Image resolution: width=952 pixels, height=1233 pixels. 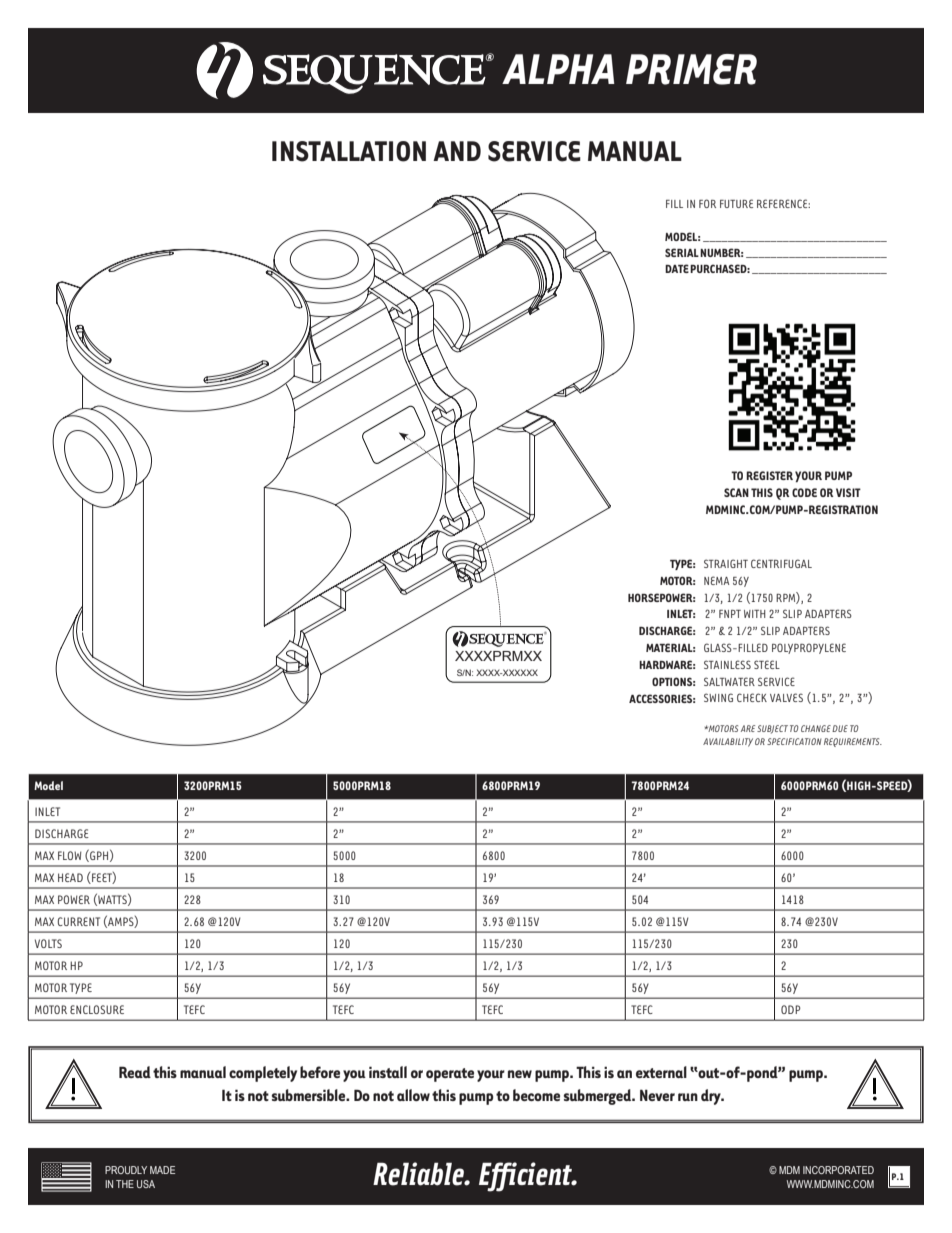 What do you see at coordinates (70, 877) in the screenshot?
I see `HEAD` at bounding box center [70, 877].
